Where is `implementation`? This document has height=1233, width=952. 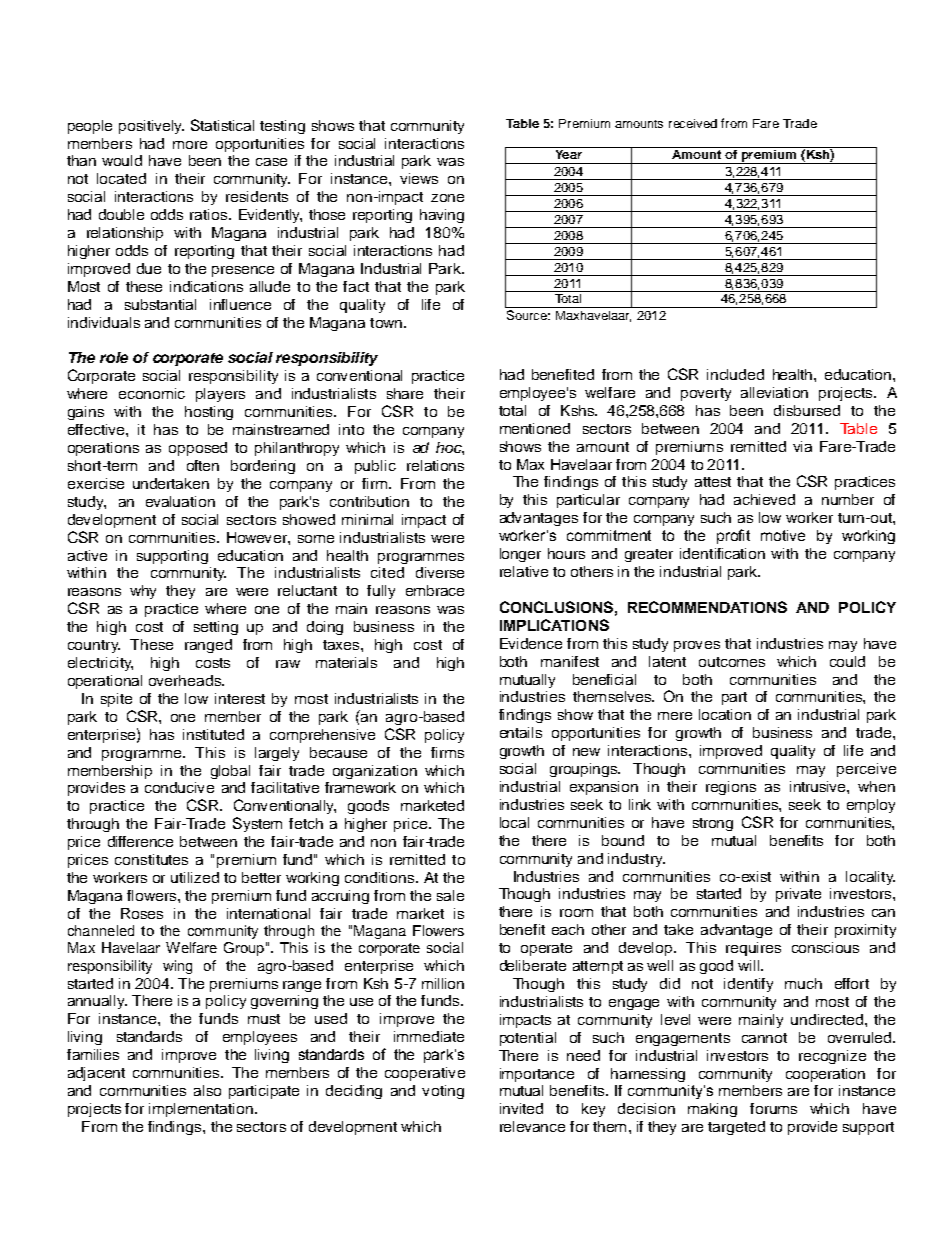 implementation is located at coordinates (201, 1110).
